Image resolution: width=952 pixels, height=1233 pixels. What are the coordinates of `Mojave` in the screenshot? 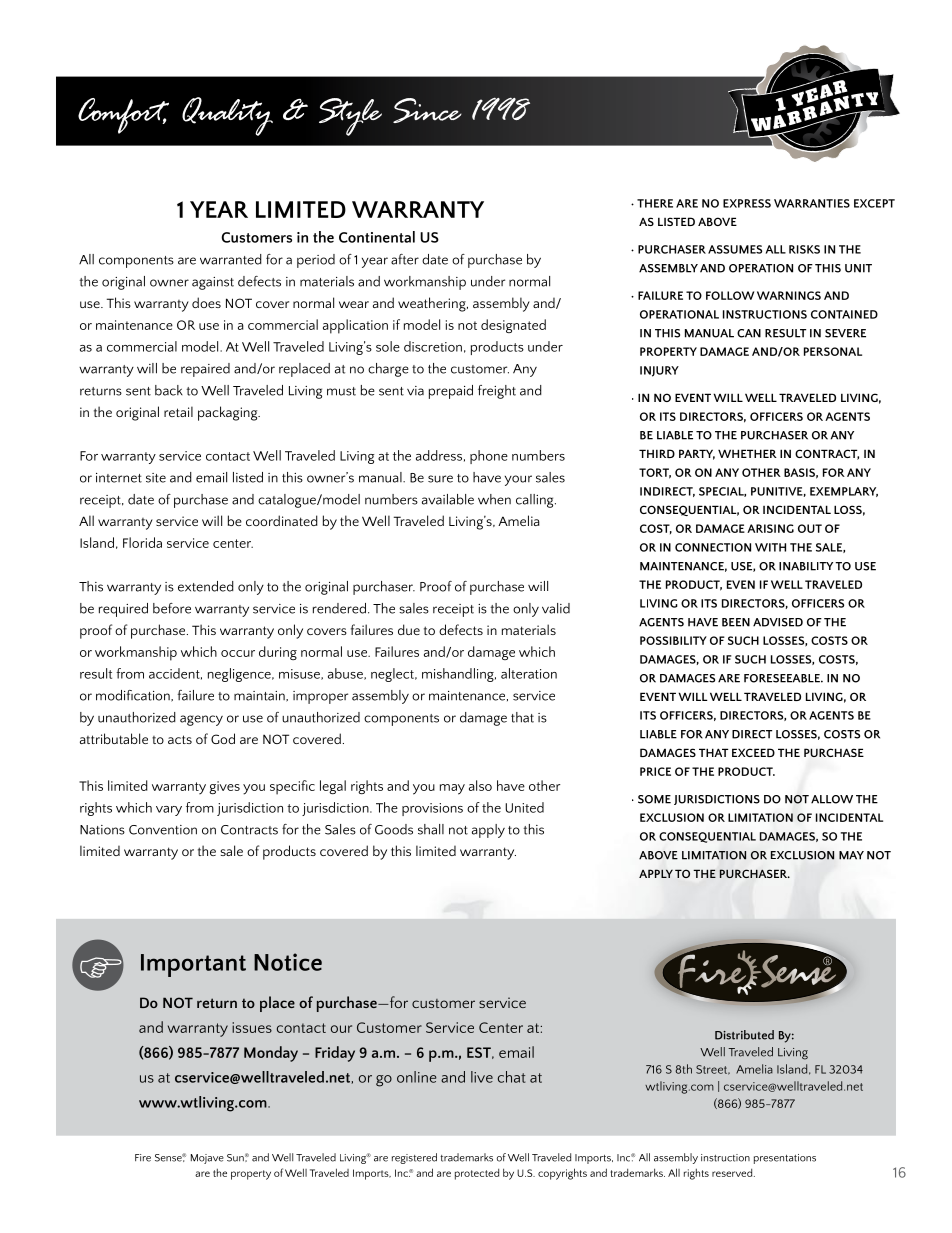 It's located at (207, 1159).
